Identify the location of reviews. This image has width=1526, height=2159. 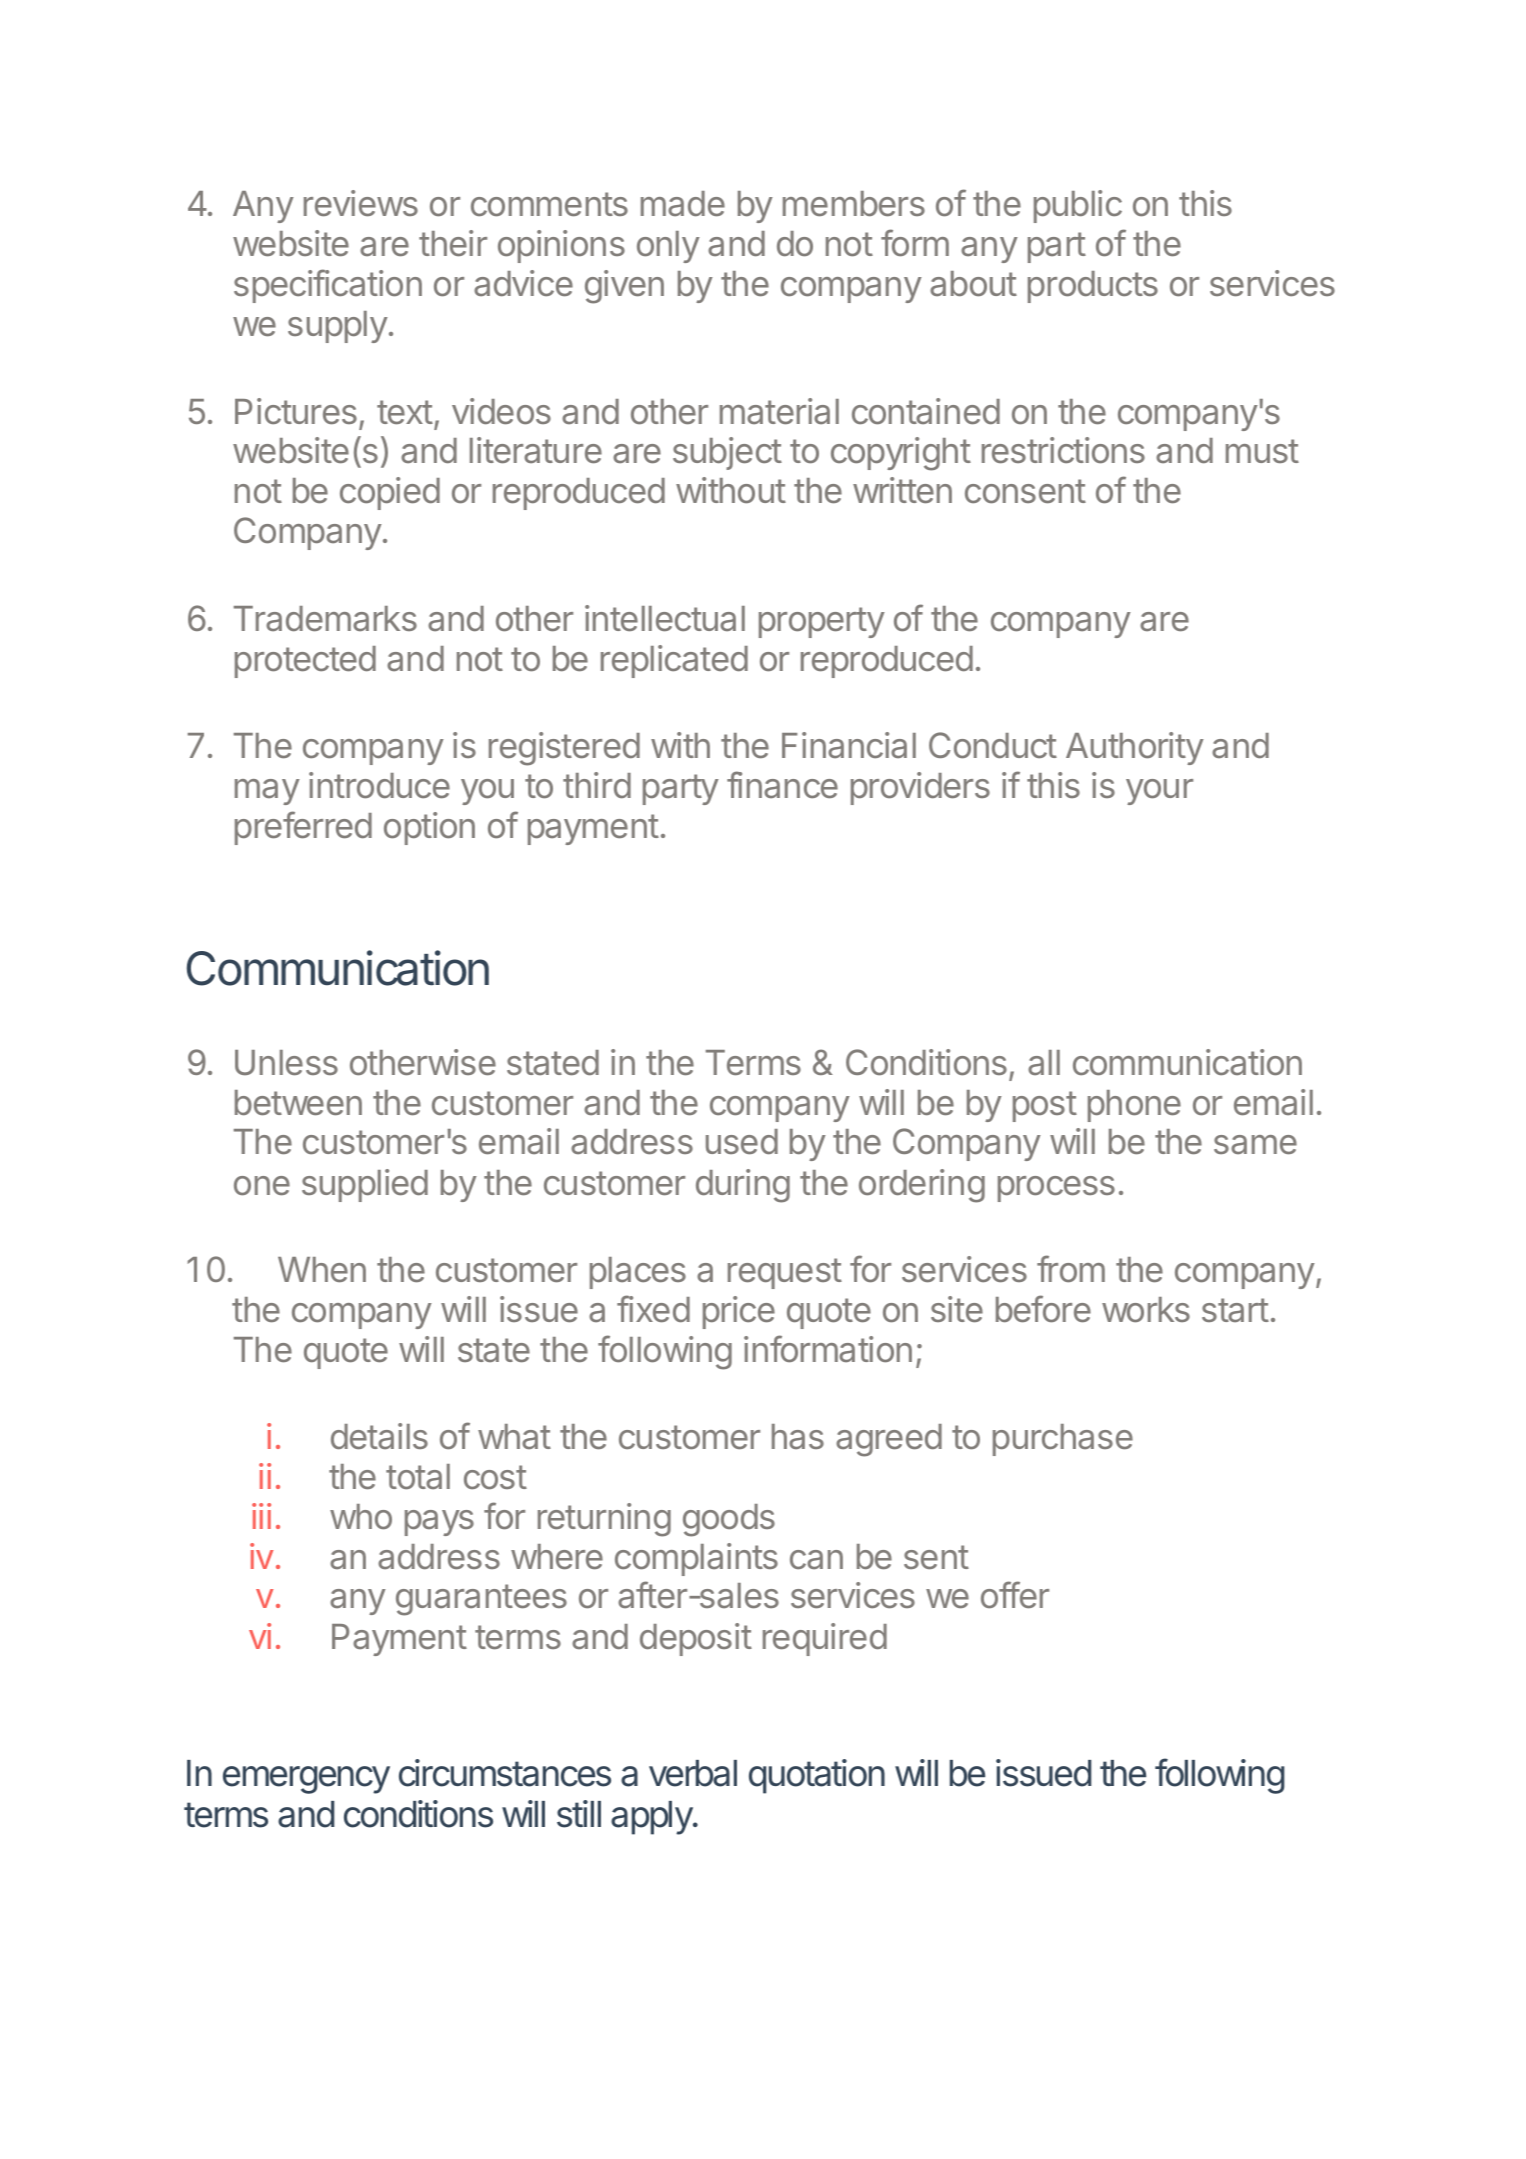
(361, 203).
